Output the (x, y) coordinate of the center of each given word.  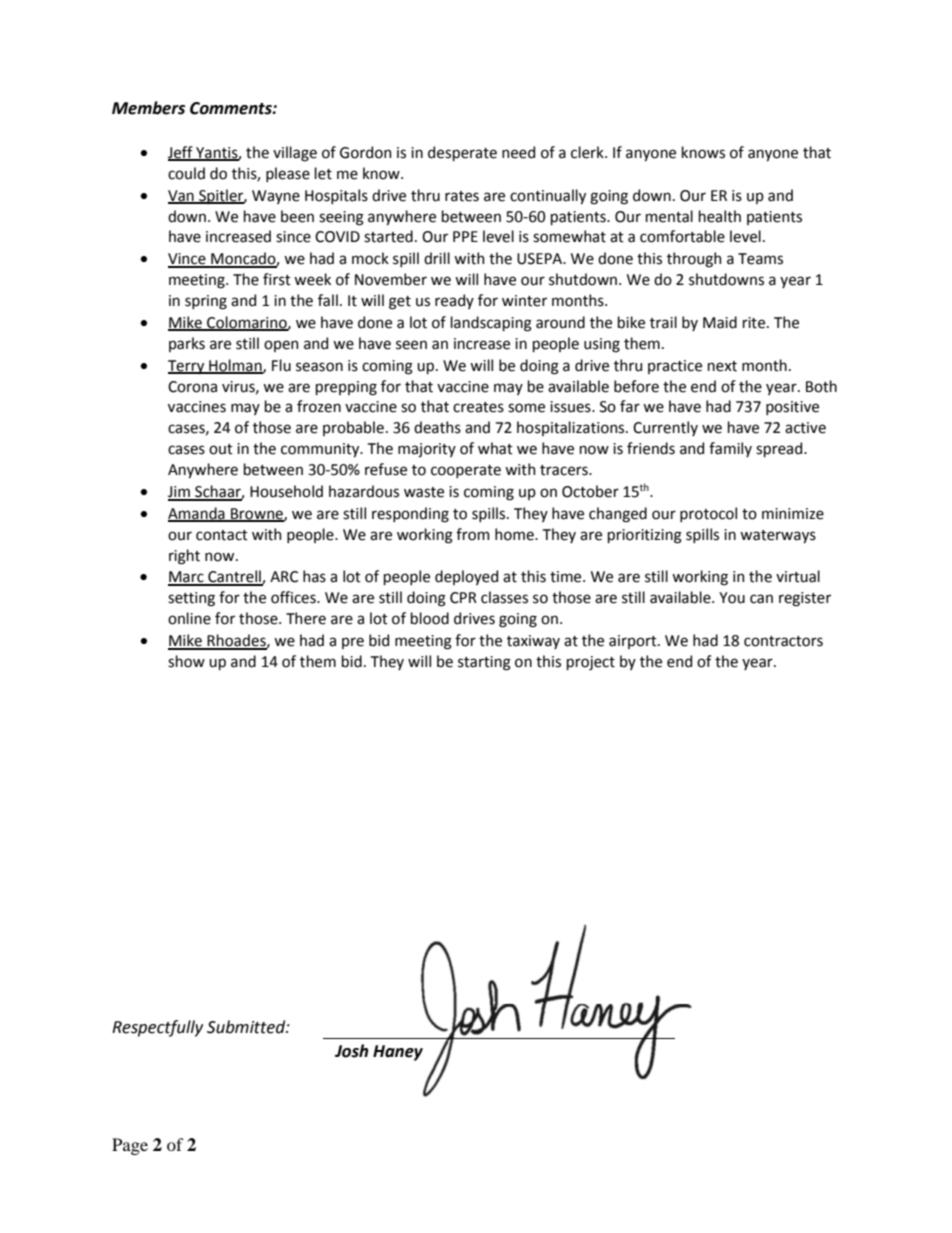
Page (130, 1146)
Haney (398, 1053)
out (221, 449)
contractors (783, 641)
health (720, 216)
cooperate (466, 471)
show (186, 661)
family (730, 449)
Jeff (181, 153)
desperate (462, 153)
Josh (351, 1051)
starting (484, 663)
